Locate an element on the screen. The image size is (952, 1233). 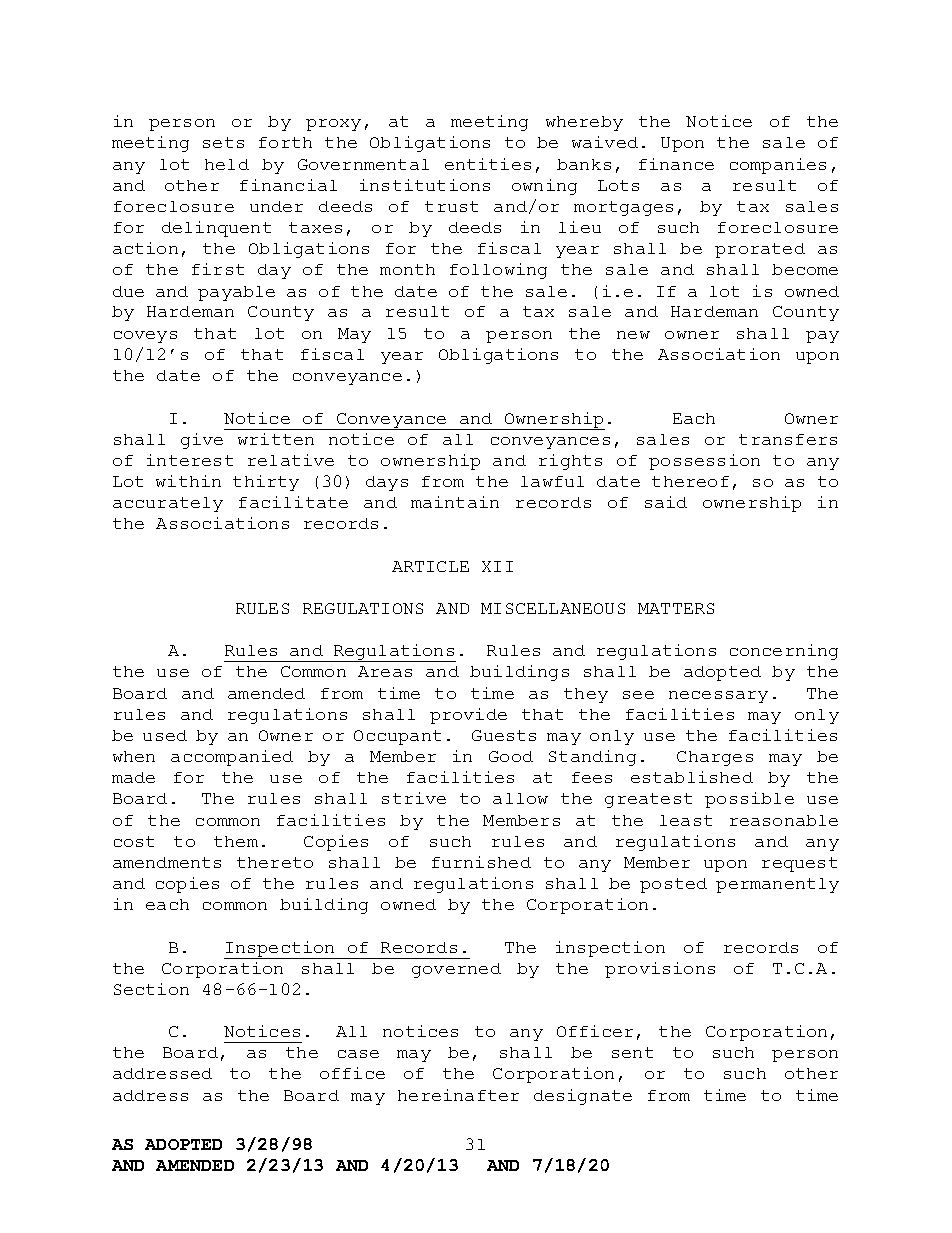
give is located at coordinates (202, 441).
